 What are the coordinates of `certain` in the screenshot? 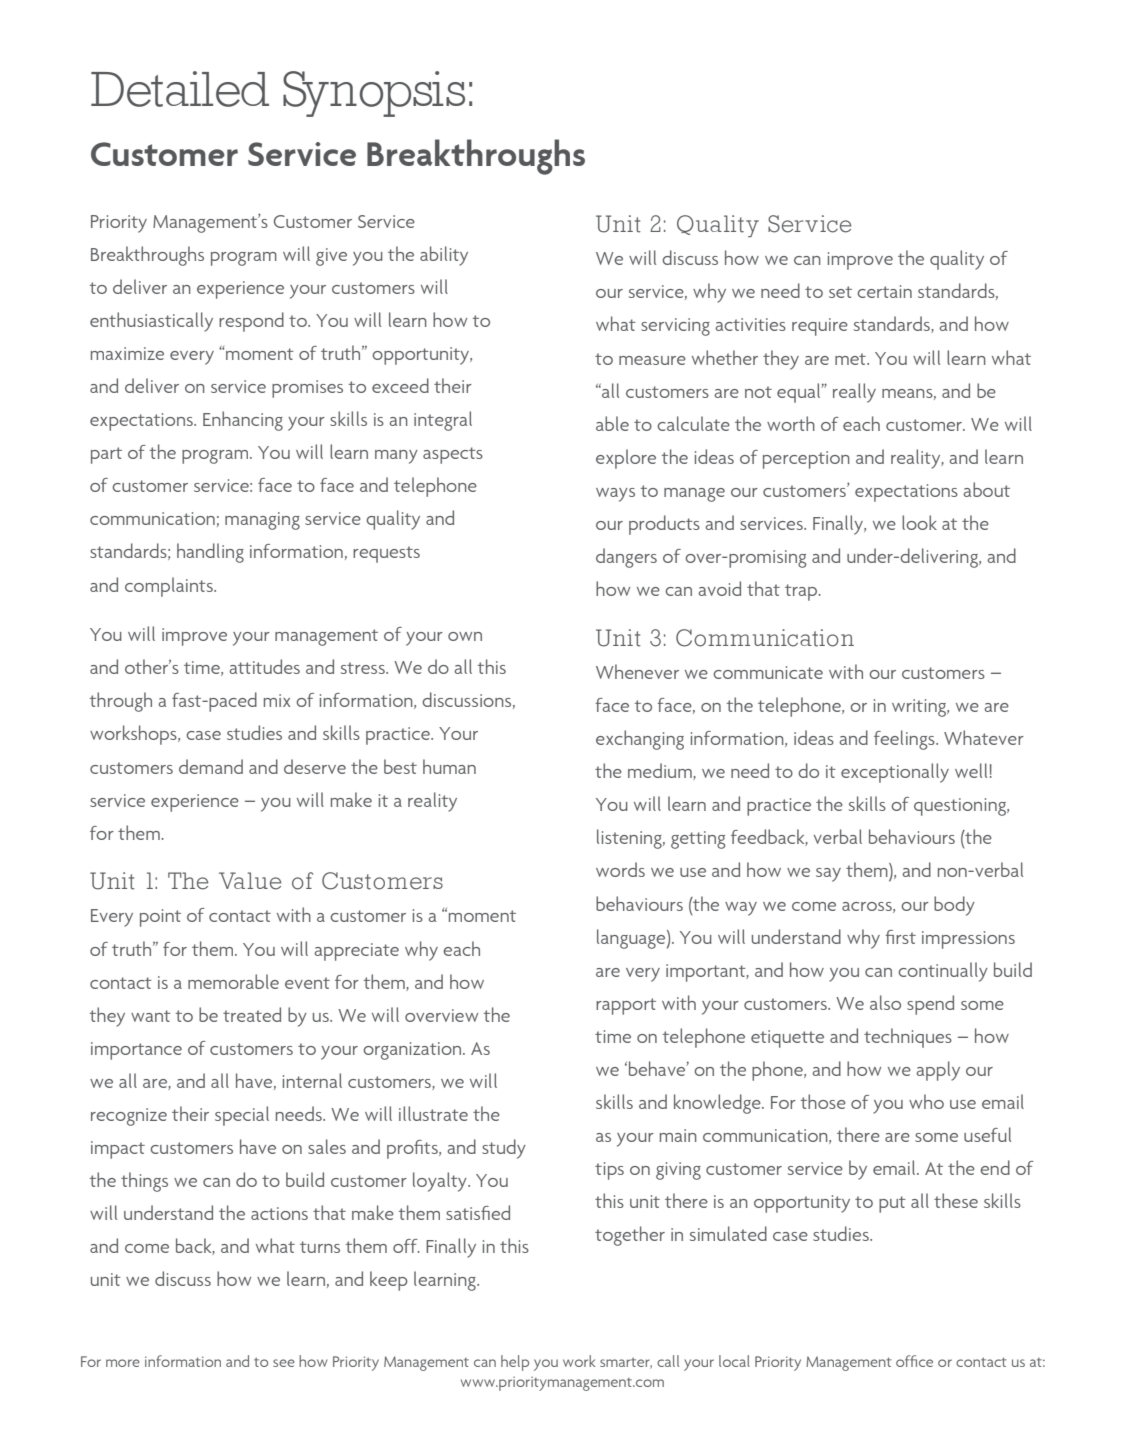 It's located at (884, 291).
